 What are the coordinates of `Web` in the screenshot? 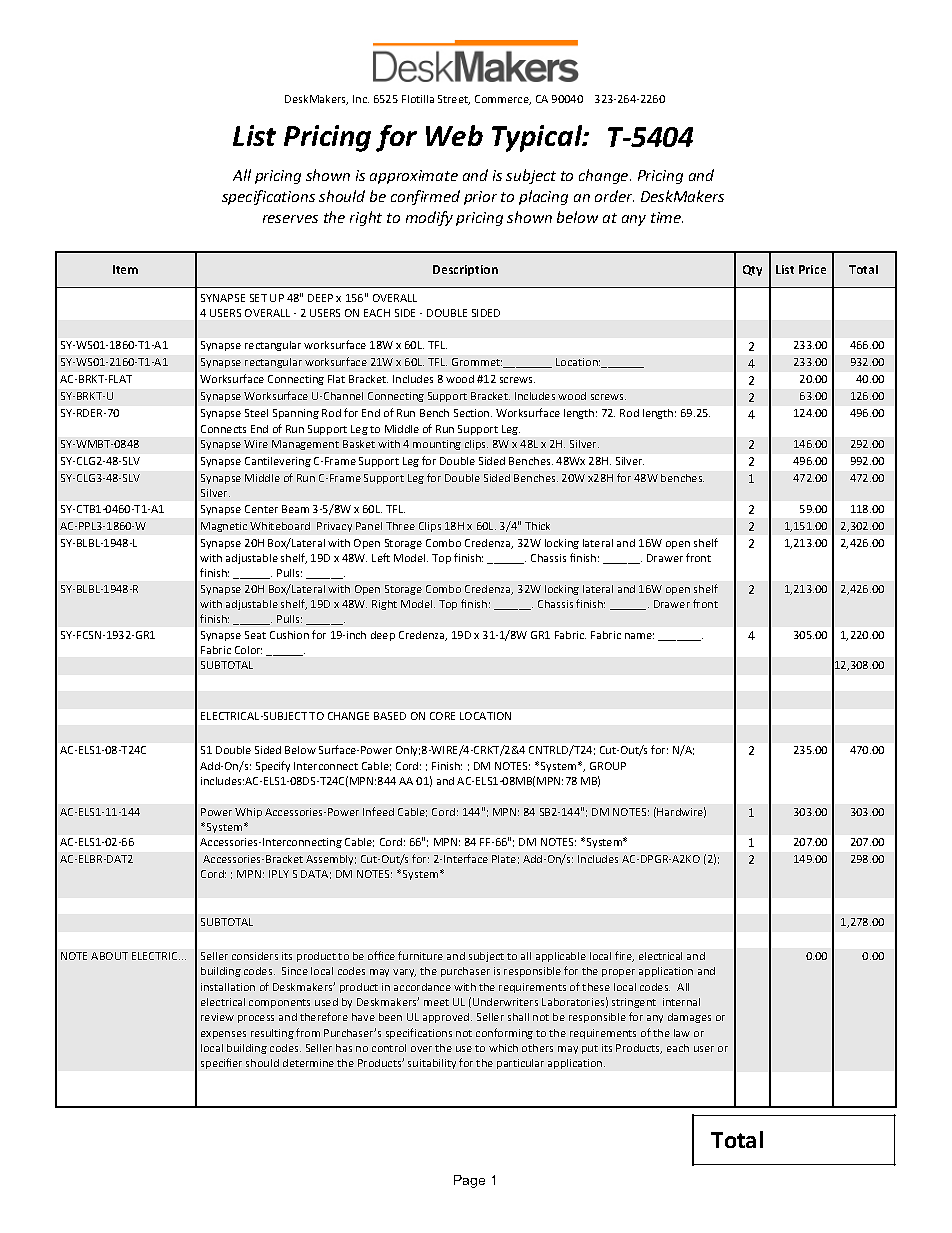 It's located at (454, 135).
